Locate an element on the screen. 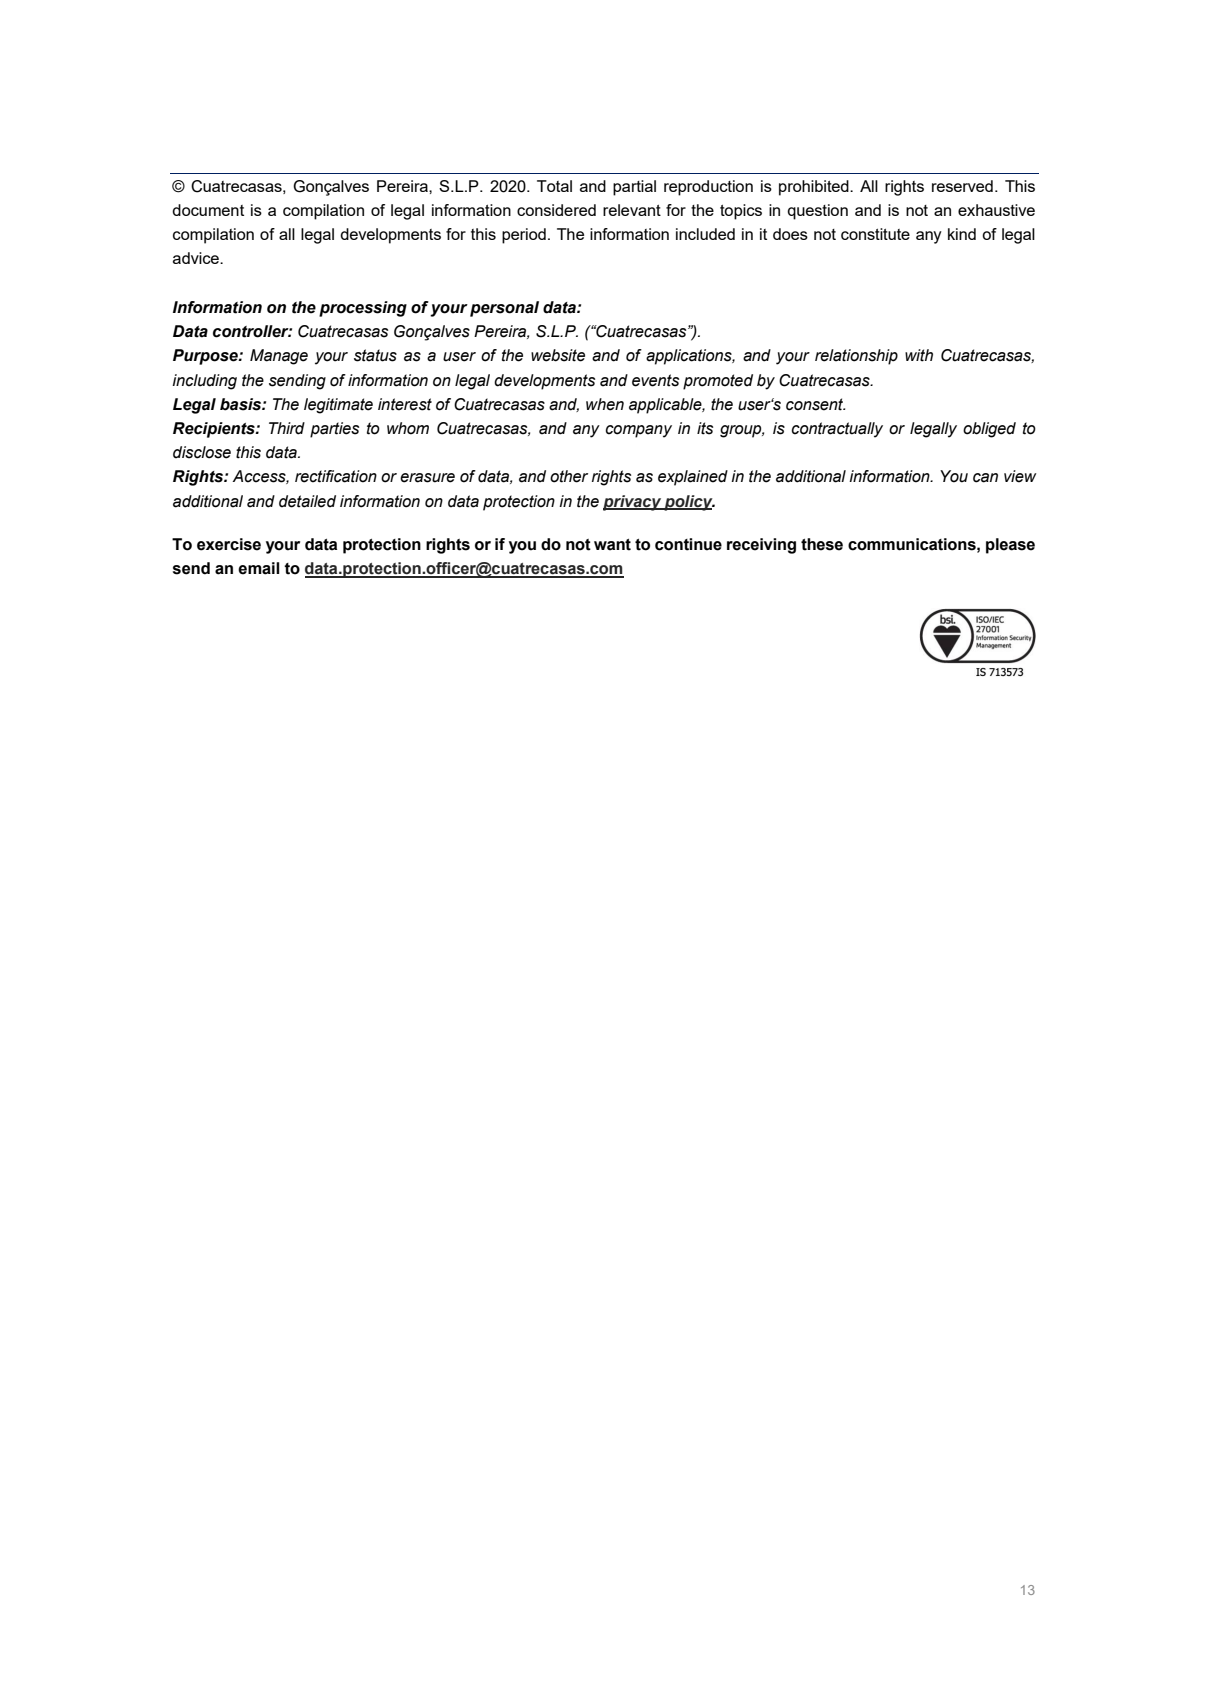  Manage is located at coordinates (279, 357).
